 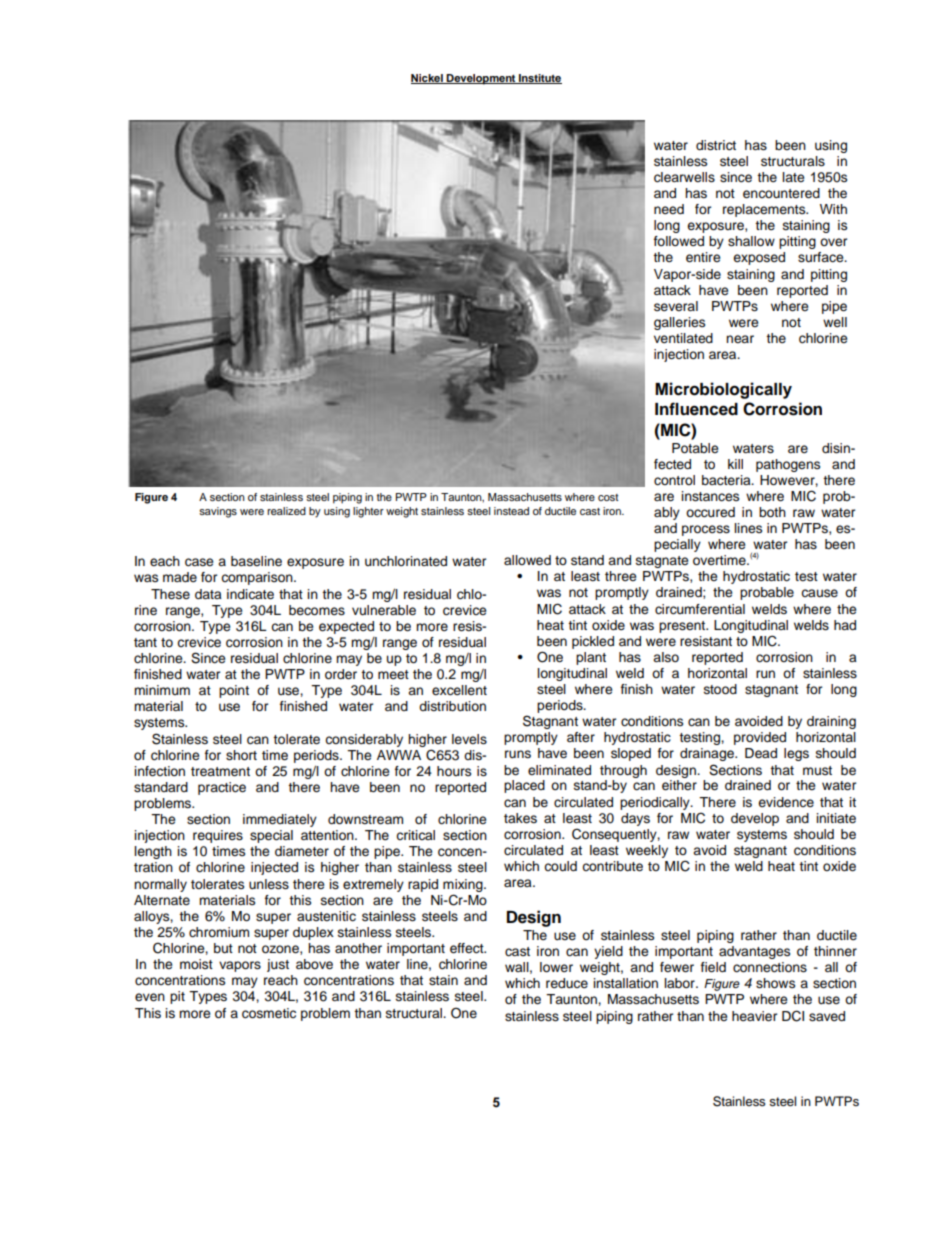 I want to click on shows, so click(x=775, y=983).
